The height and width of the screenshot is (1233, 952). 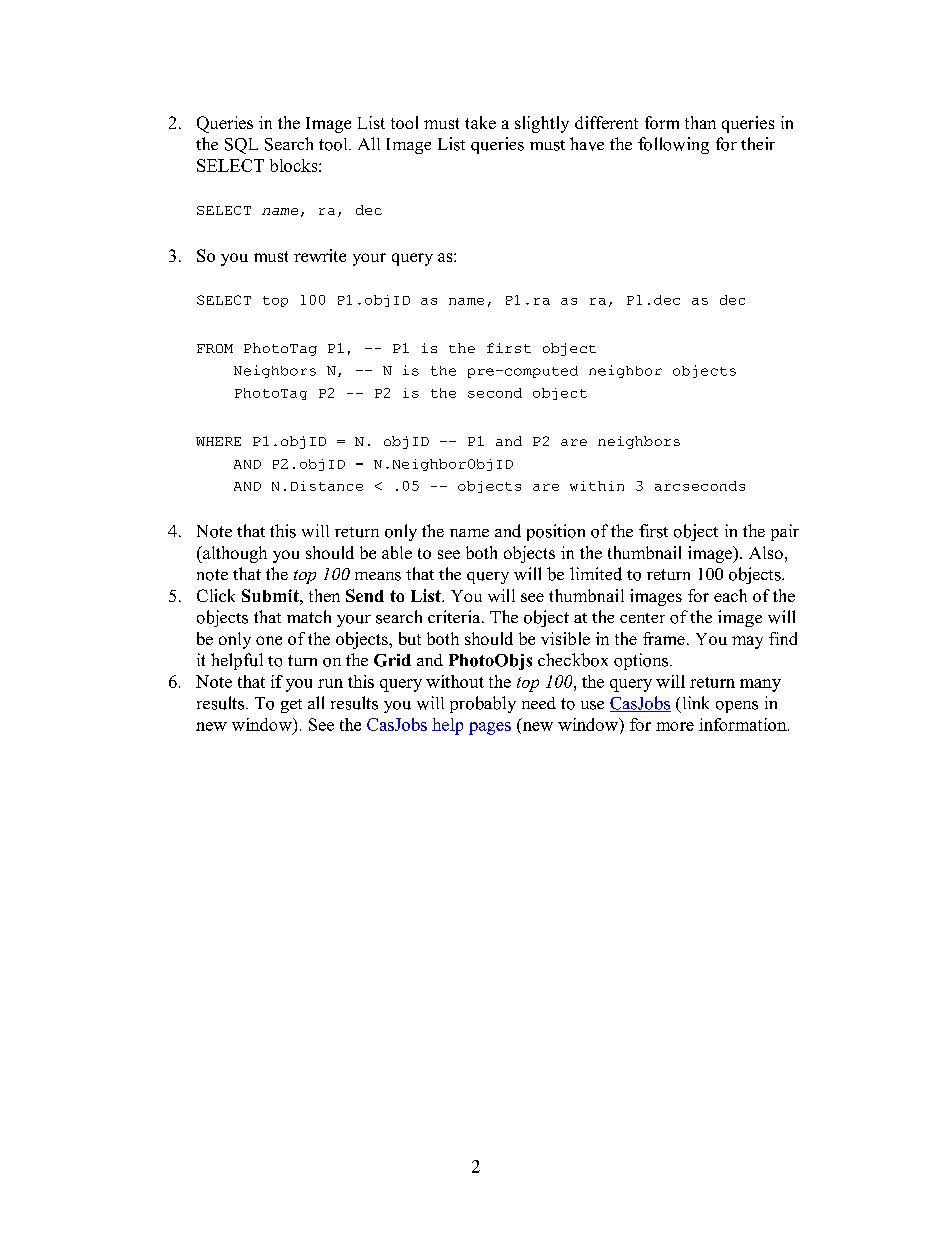 I want to click on SQL, so click(x=241, y=146).
